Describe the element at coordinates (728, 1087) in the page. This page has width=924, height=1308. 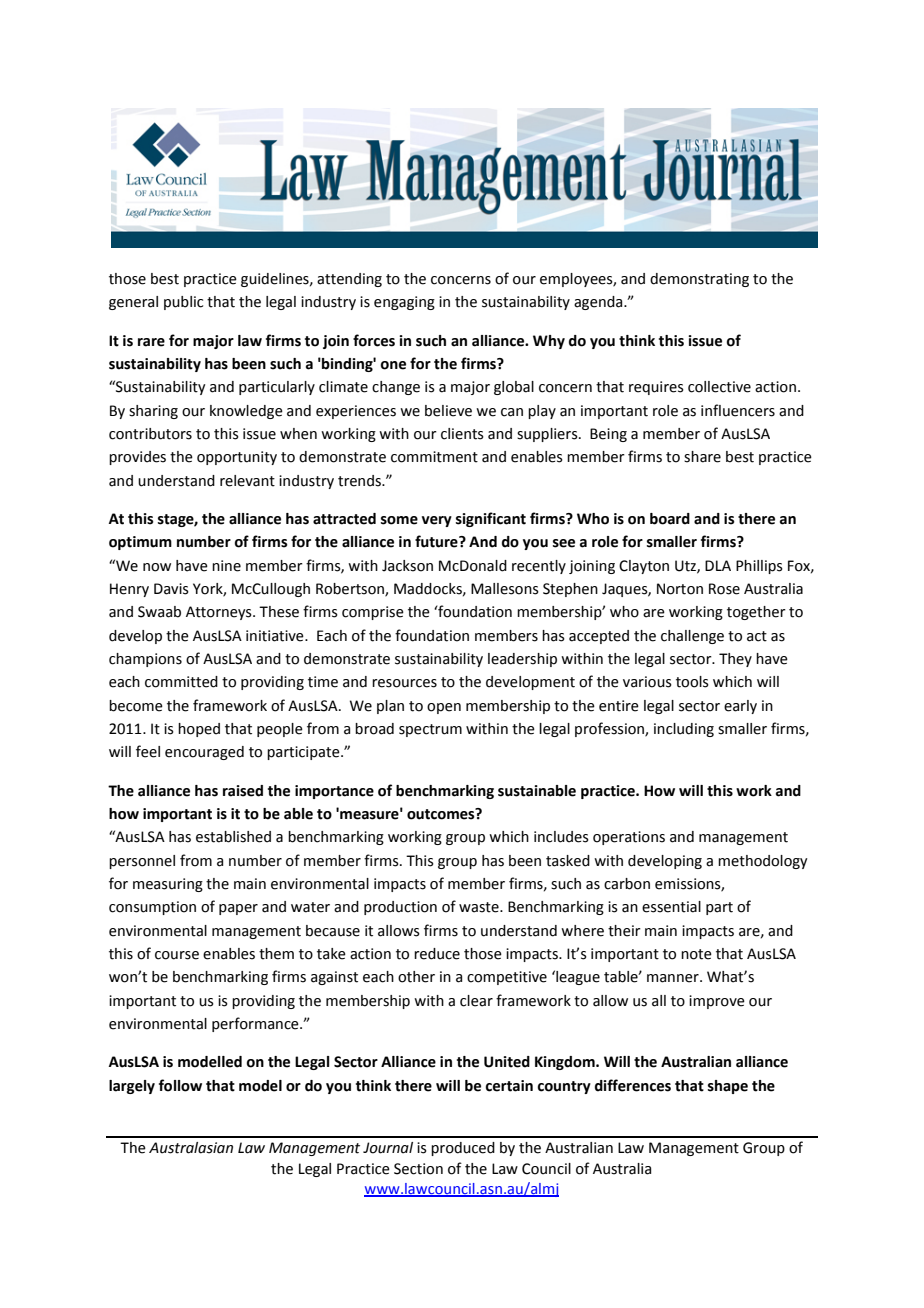
I see `shape` at that location.
